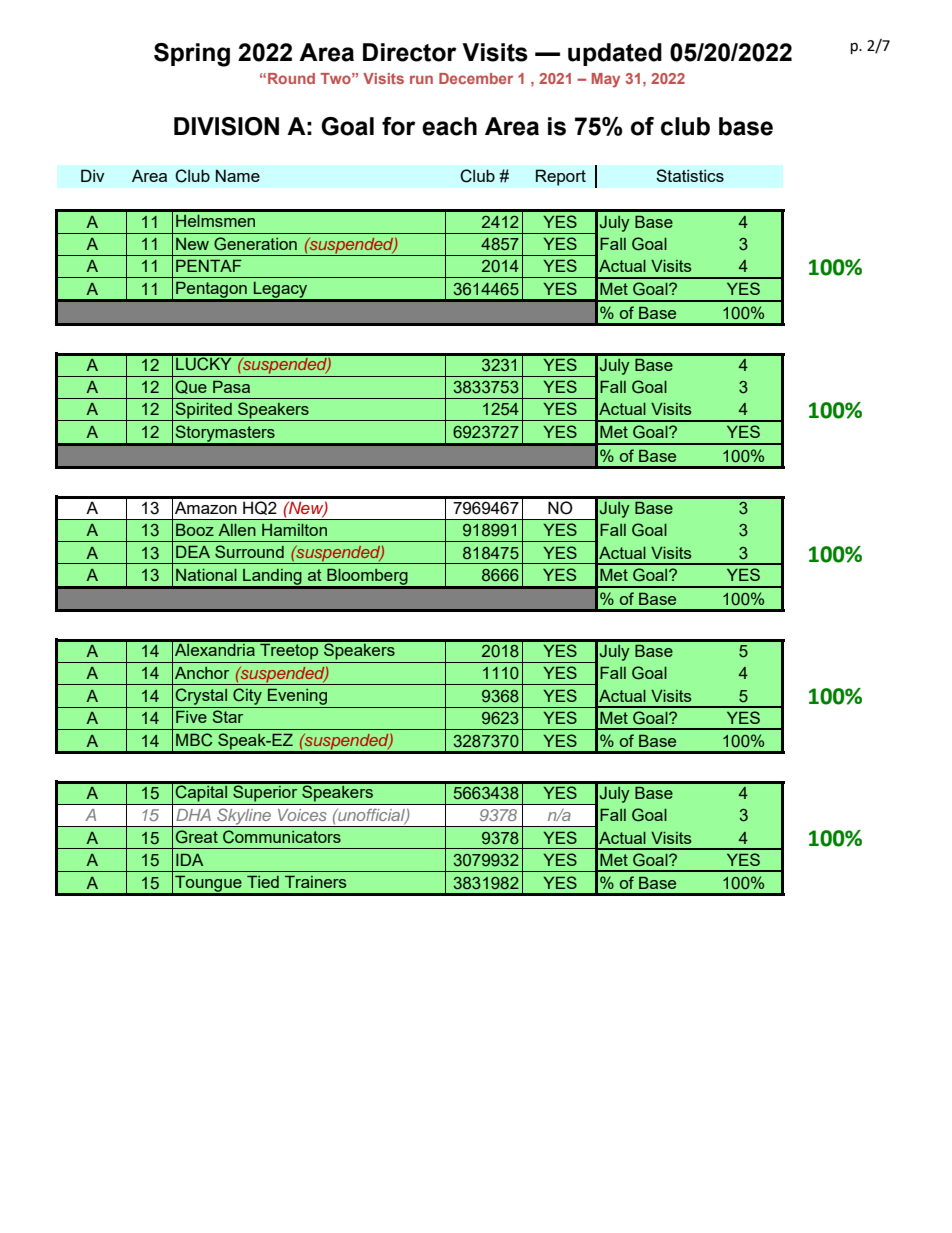 The image size is (952, 1233). What do you see at coordinates (206, 575) in the screenshot?
I see `National` at bounding box center [206, 575].
